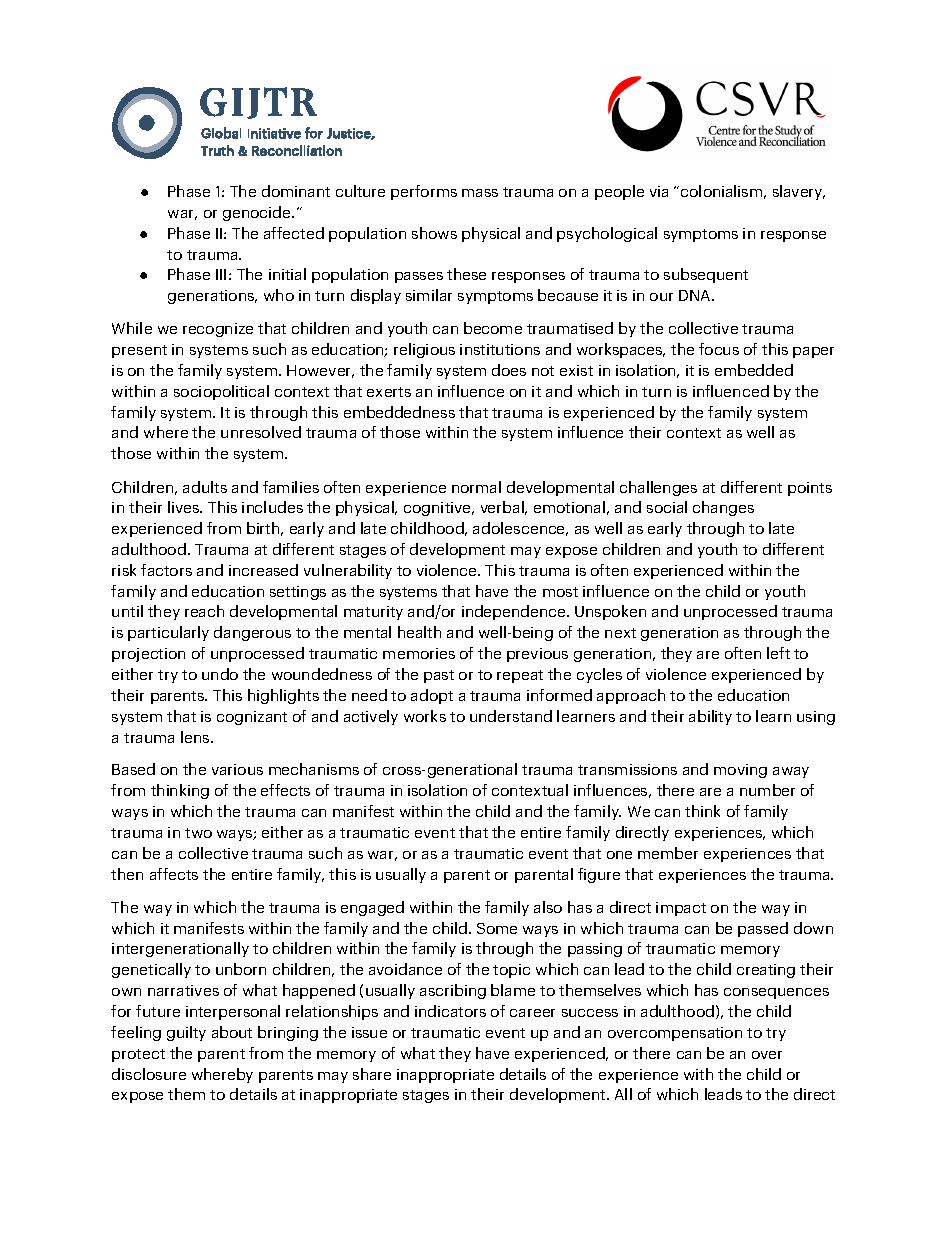 This screenshot has width=952, height=1233. Describe the element at coordinates (480, 193) in the screenshot. I see `mass` at that location.
